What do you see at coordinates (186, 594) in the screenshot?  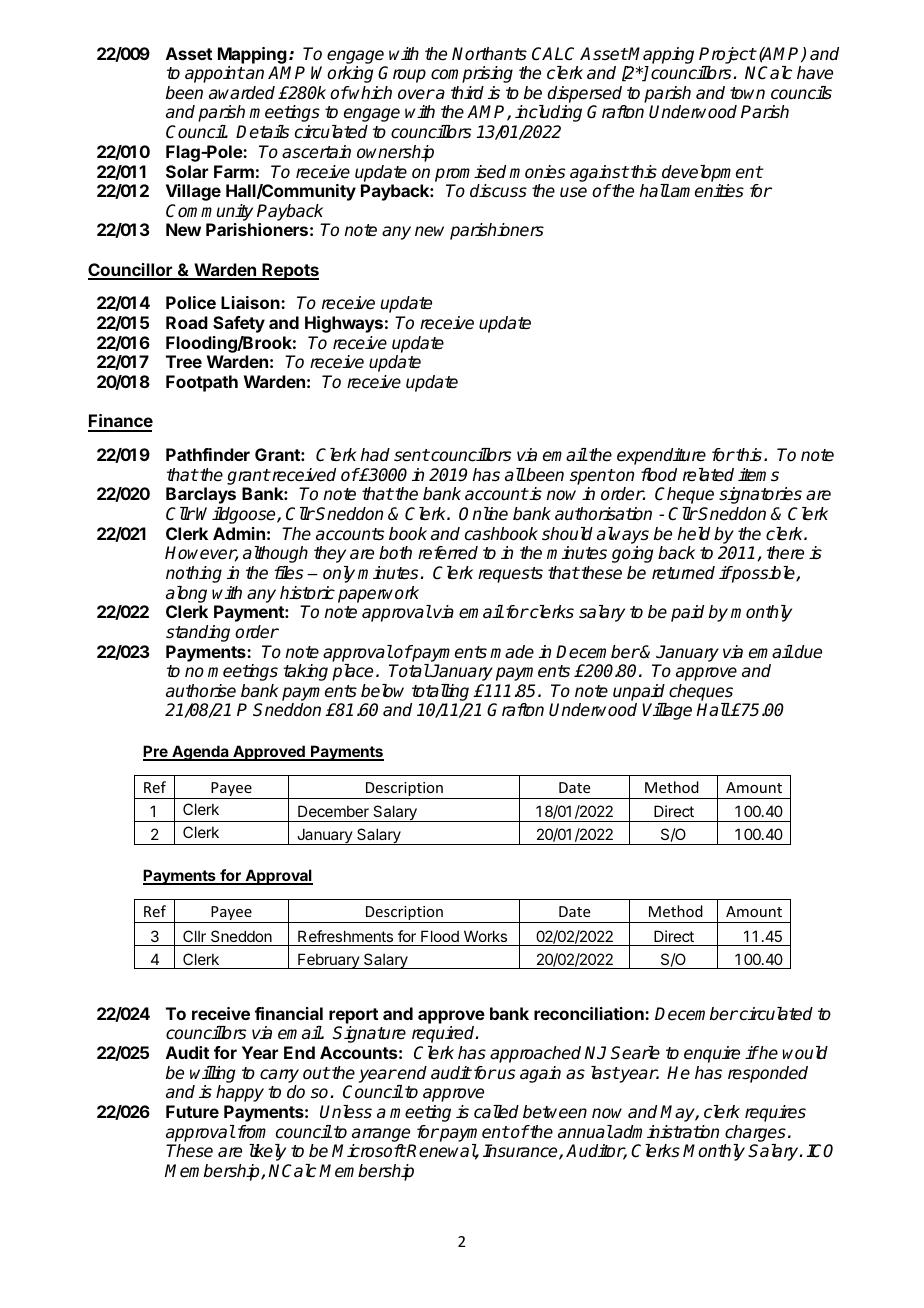 I see `along` at bounding box center [186, 594].
